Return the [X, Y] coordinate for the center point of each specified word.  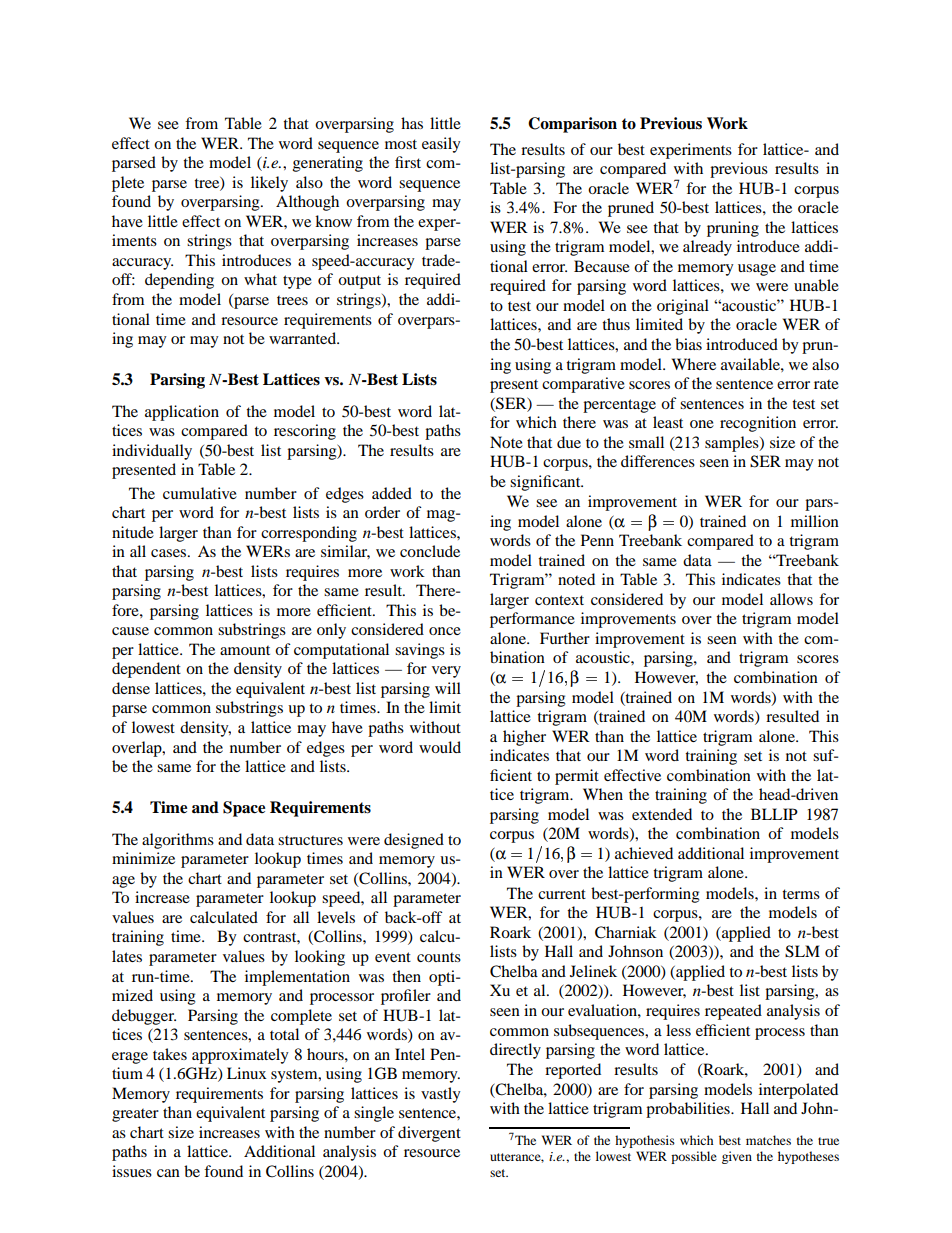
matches [768, 1140]
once [445, 631]
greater [135, 1115]
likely [269, 184]
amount [245, 650]
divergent [429, 1134]
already [707, 248]
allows [791, 599]
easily [441, 145]
